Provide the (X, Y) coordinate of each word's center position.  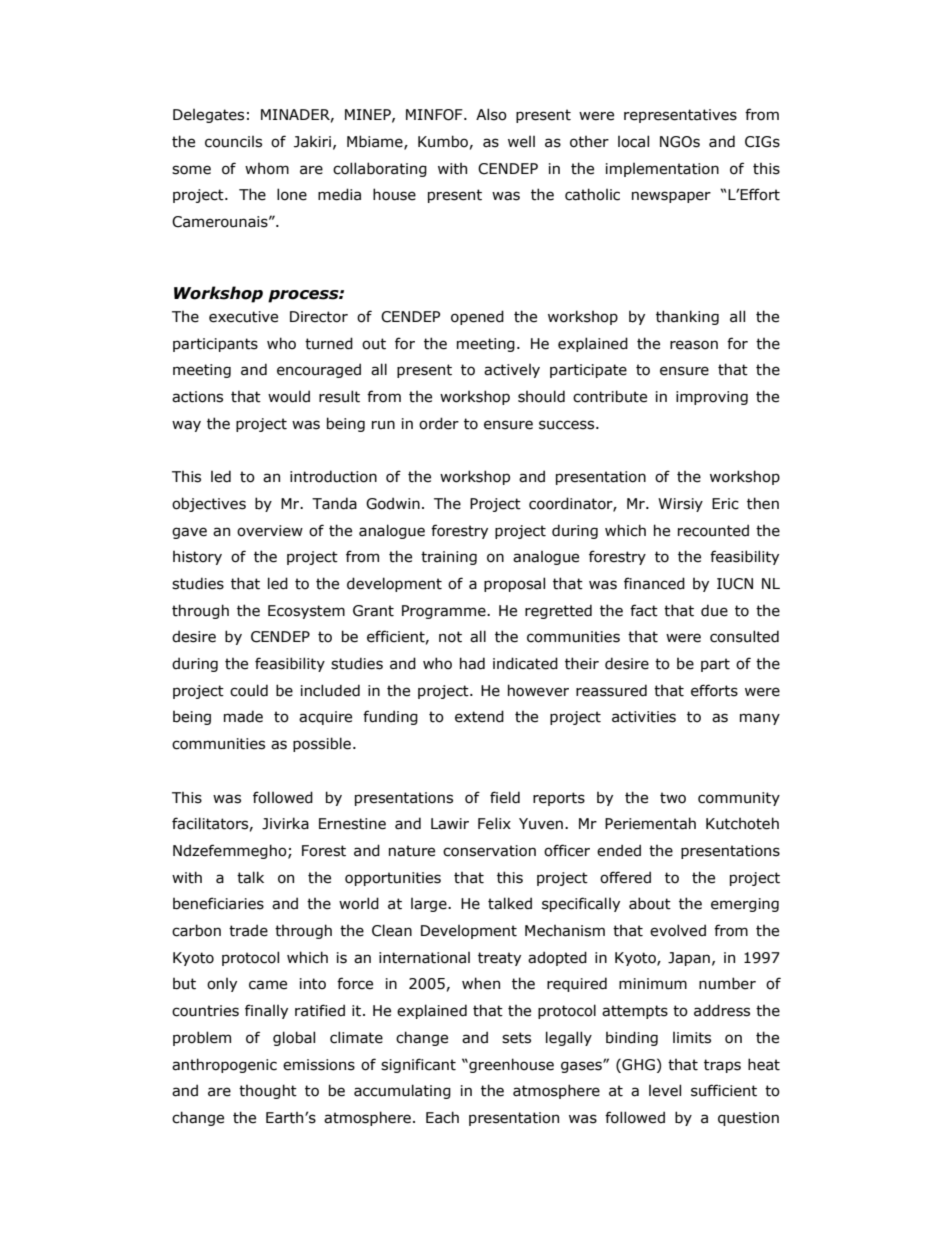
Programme (445, 612)
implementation (662, 170)
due (714, 610)
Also (491, 114)
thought (268, 1091)
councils (233, 142)
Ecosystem (306, 612)
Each (442, 1117)
